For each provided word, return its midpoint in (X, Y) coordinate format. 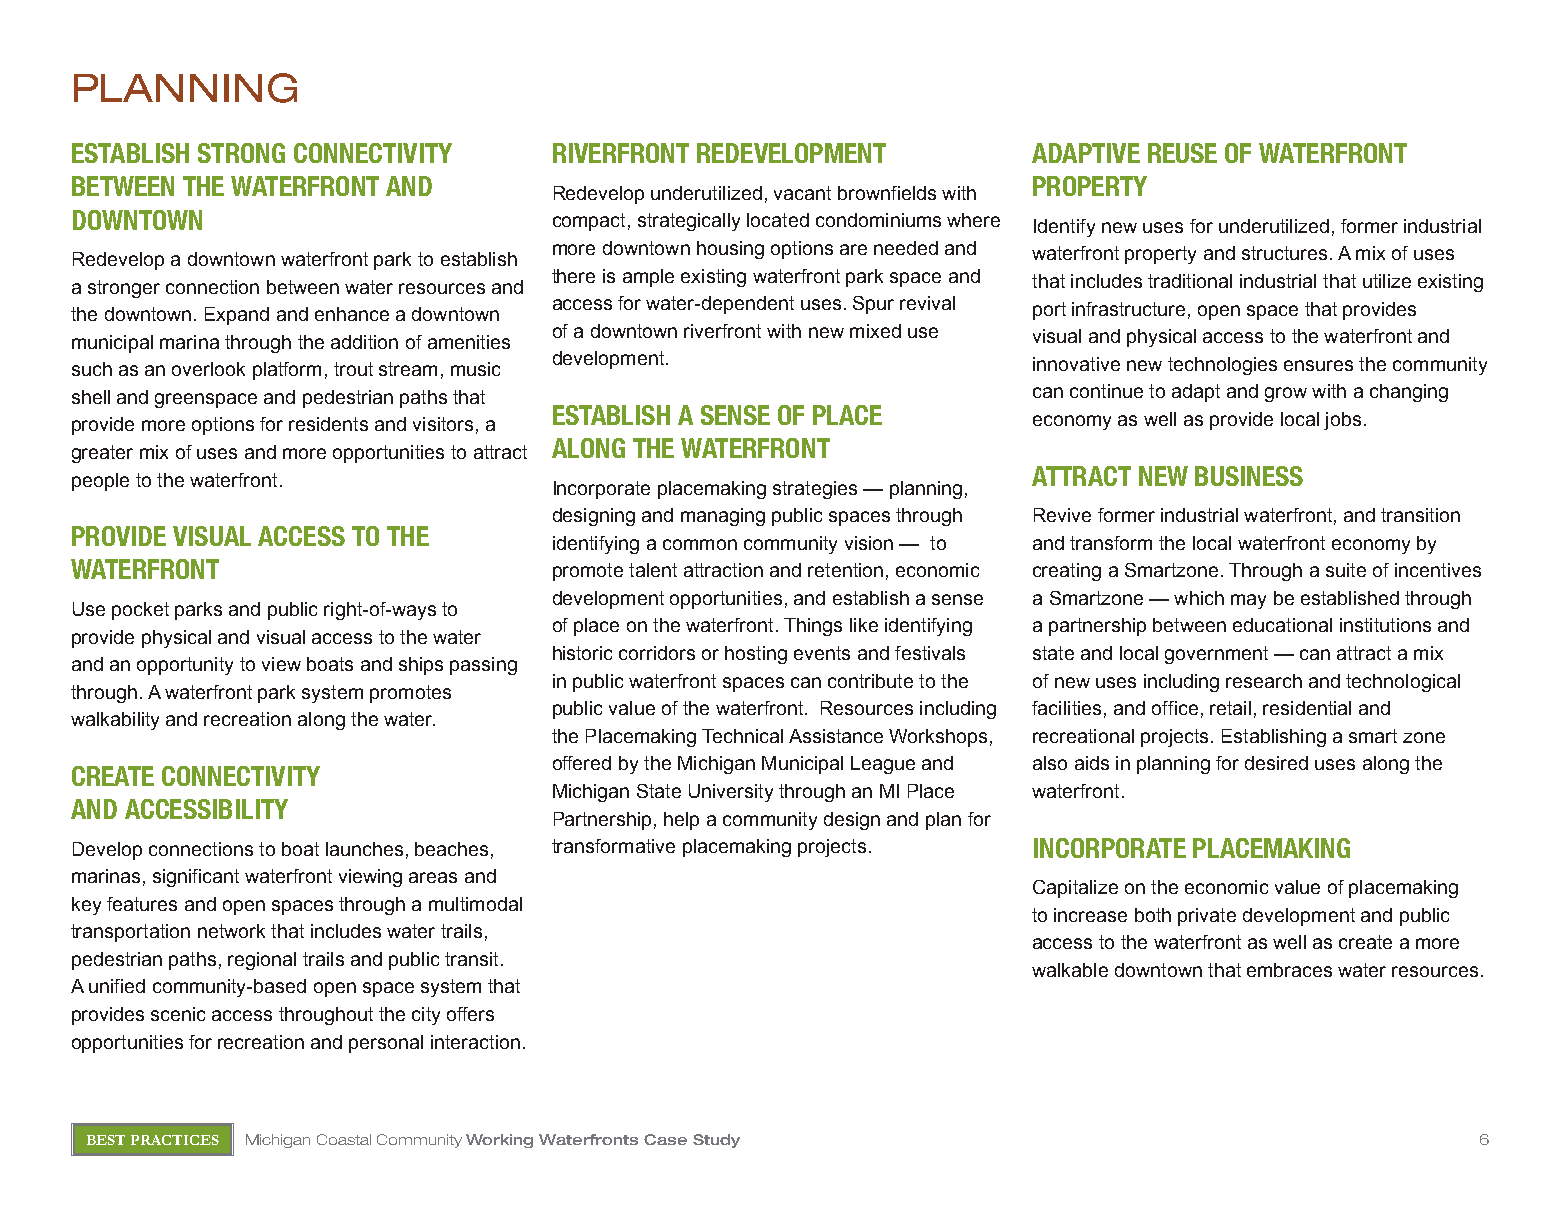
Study (716, 1141)
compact (589, 222)
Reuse (1182, 153)
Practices (175, 1140)
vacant (802, 193)
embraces (1289, 970)
